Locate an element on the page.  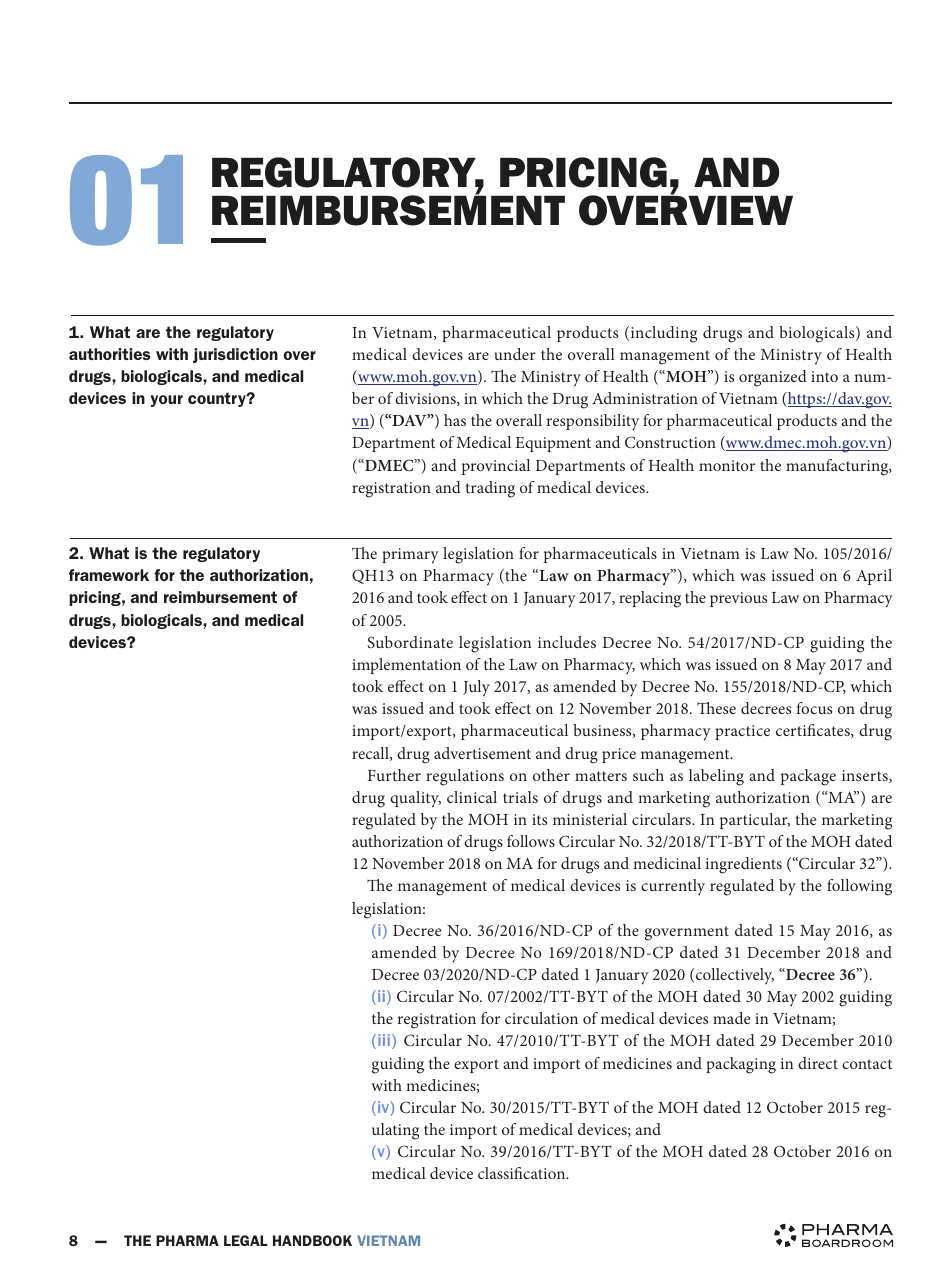
clinical is located at coordinates (472, 797).
